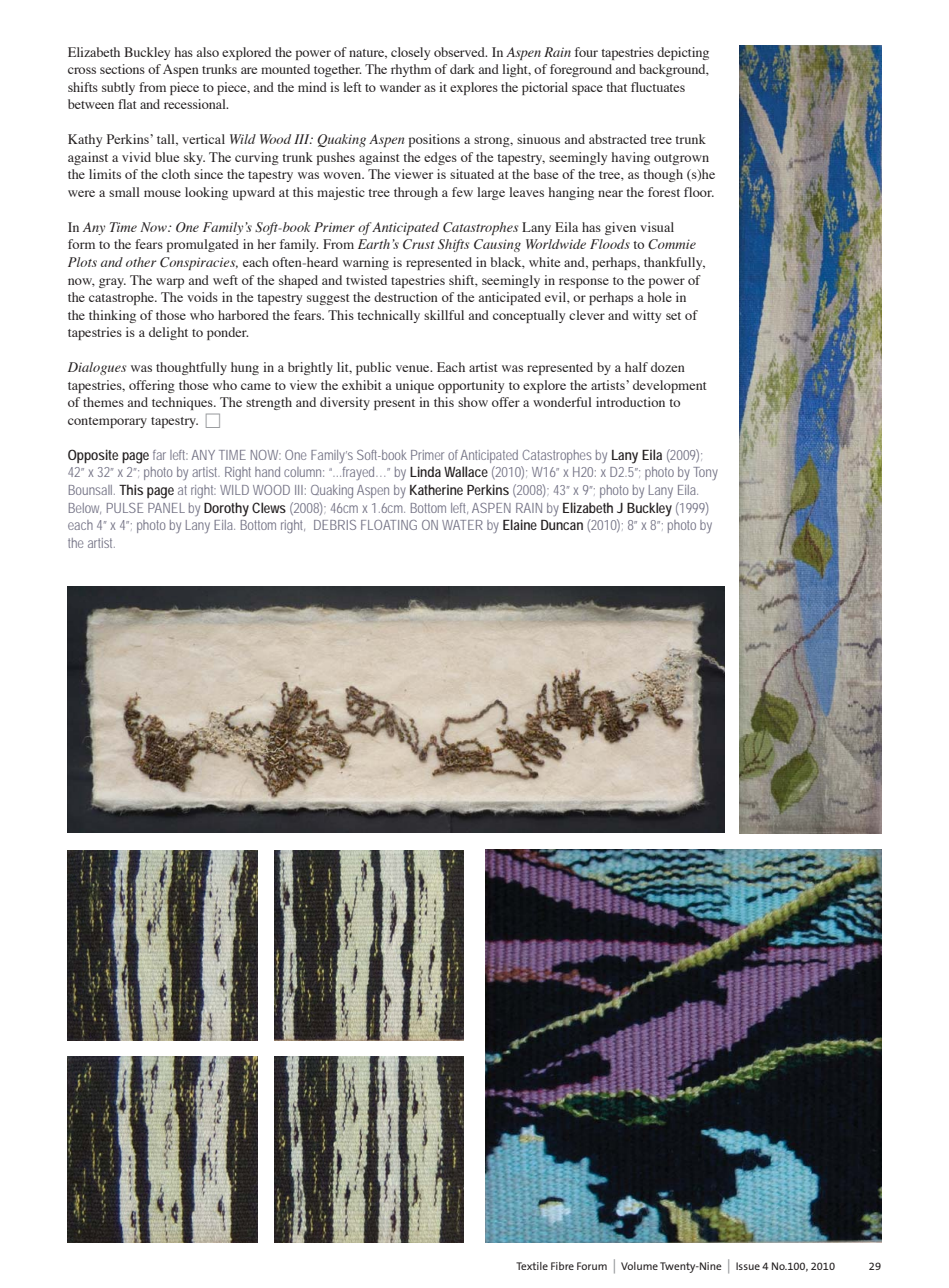 The width and height of the document is (949, 1288). I want to click on PANEL, so click(166, 508).
